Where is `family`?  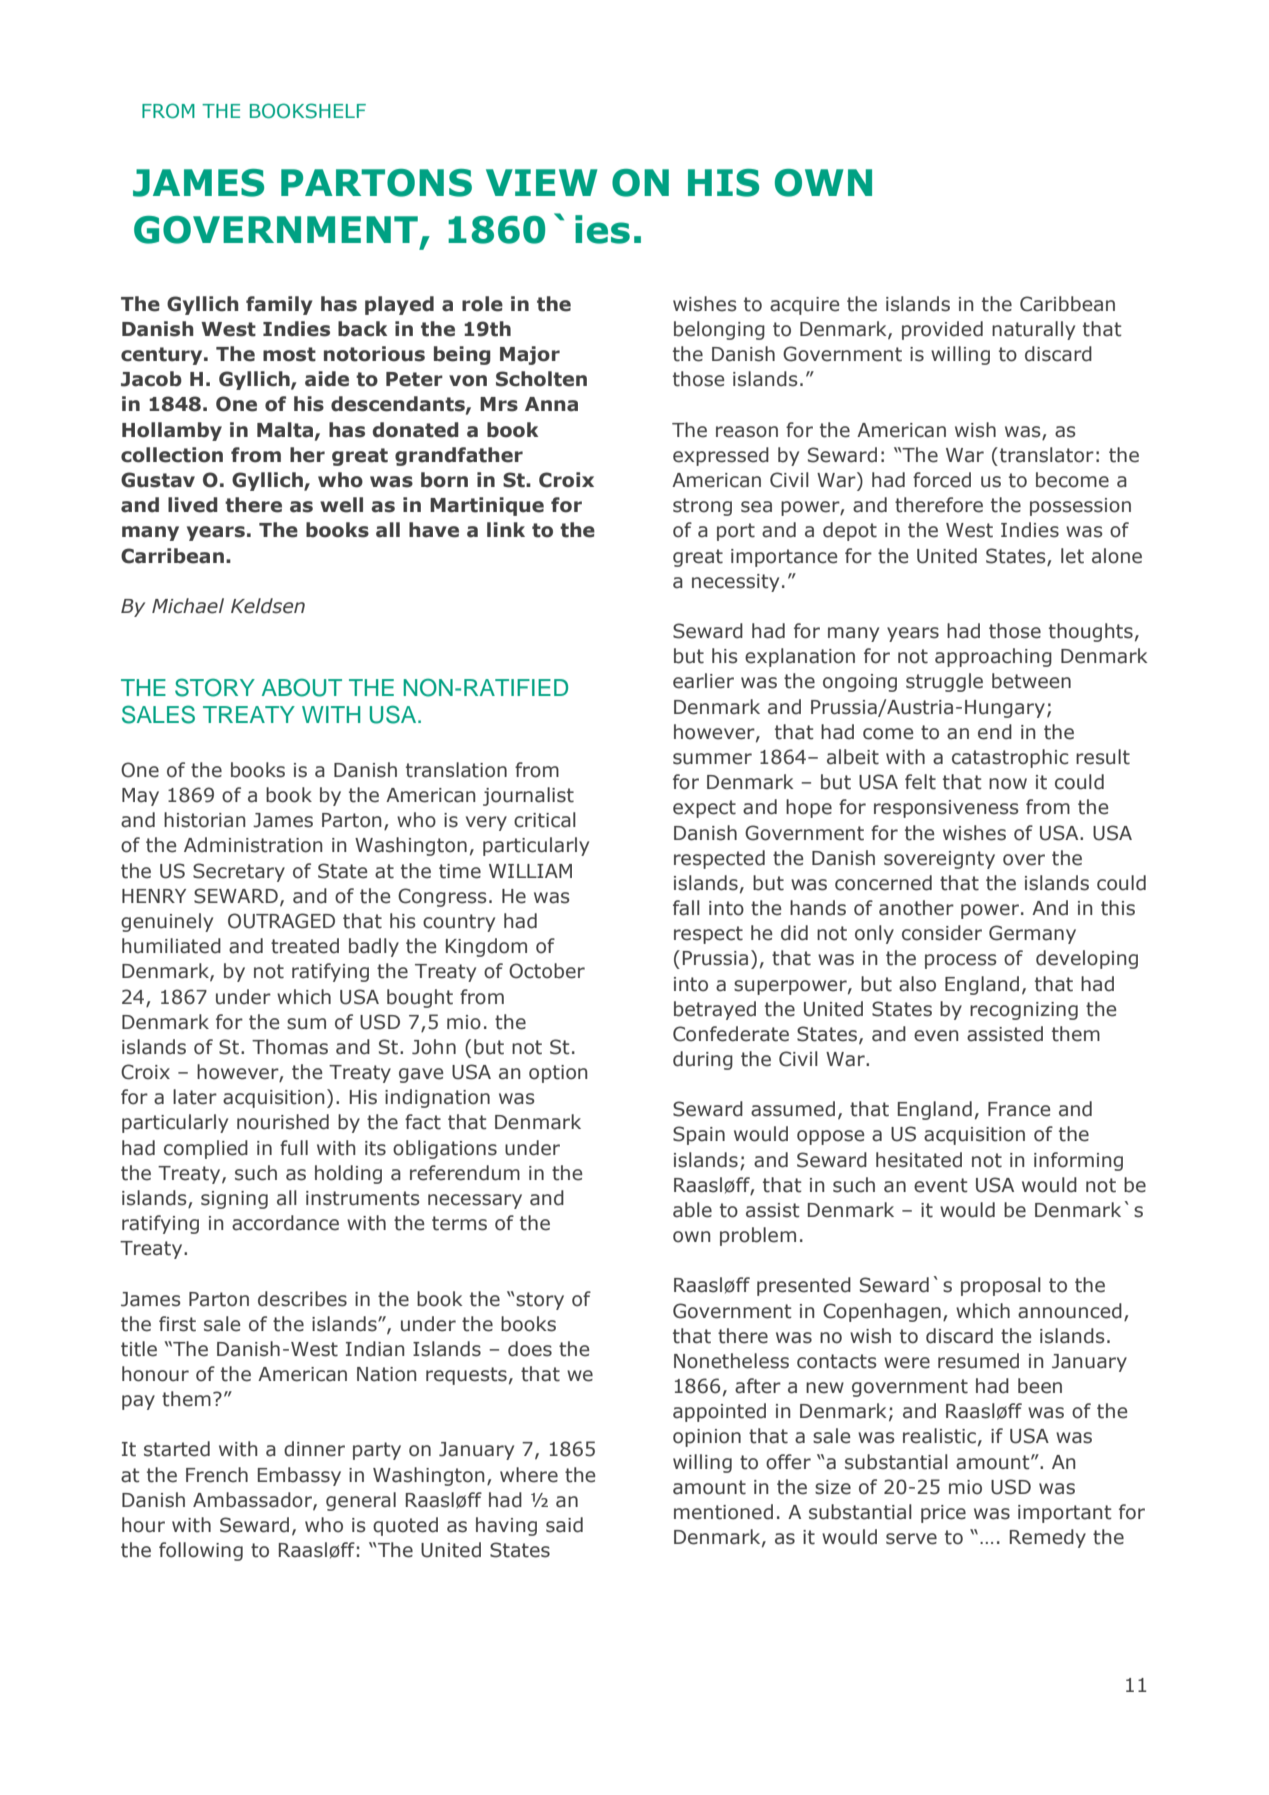 family is located at coordinates (279, 305).
